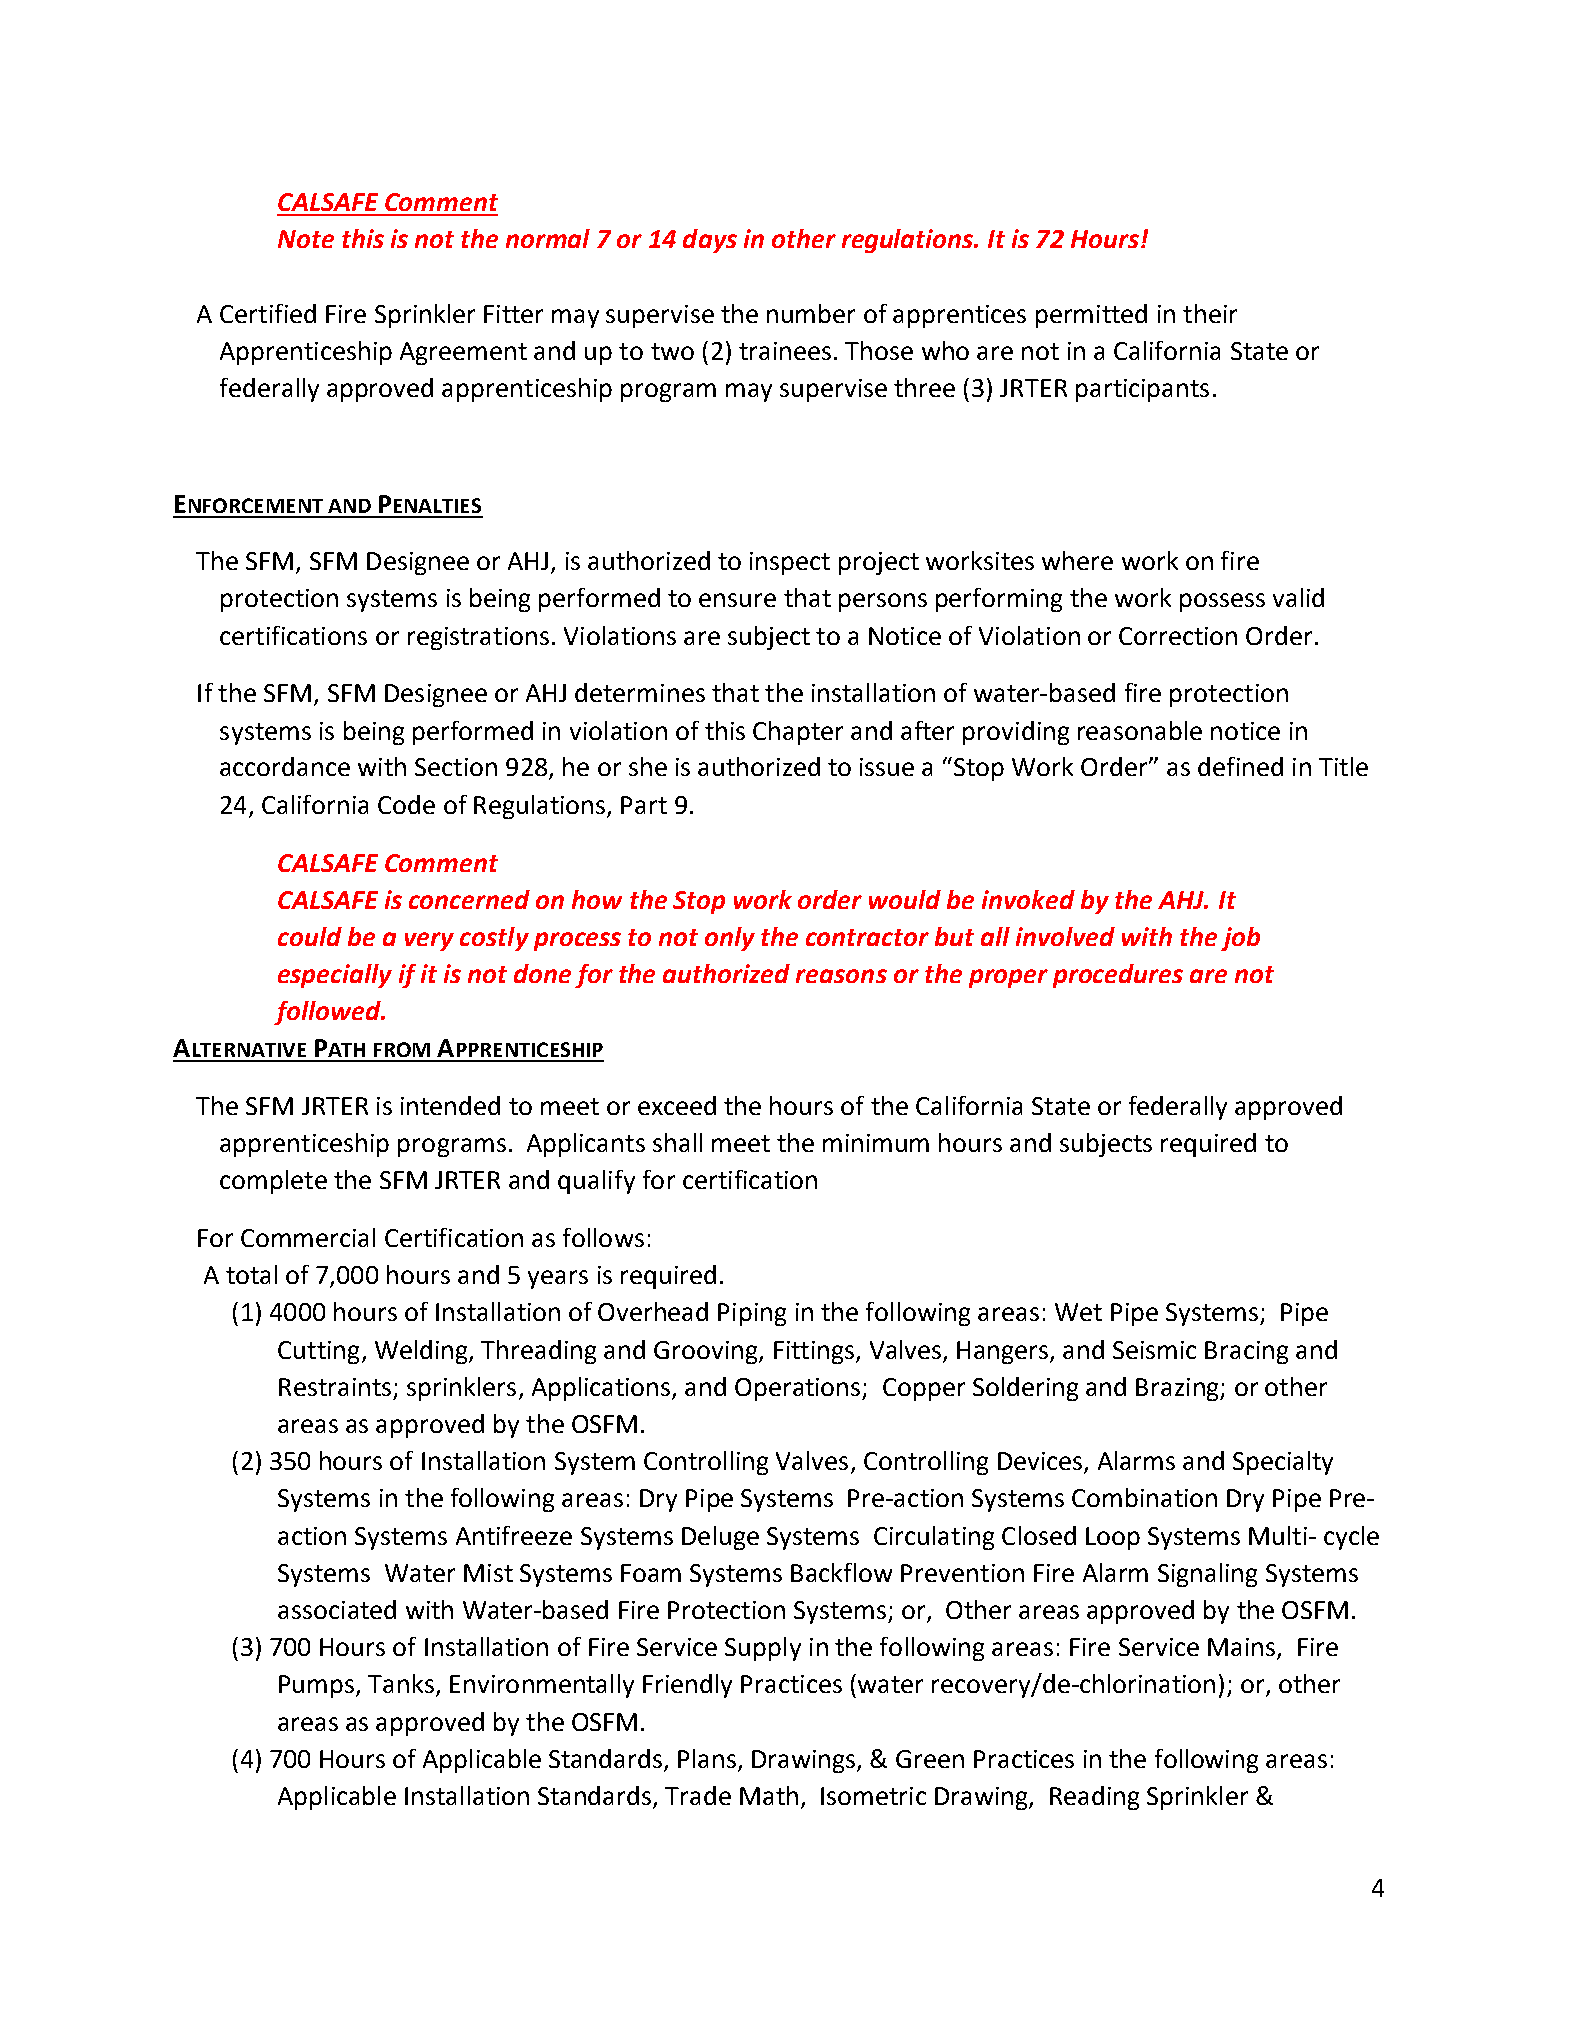 This screenshot has height=2032, width=1570. What do you see at coordinates (306, 239) in the screenshot?
I see `Note` at bounding box center [306, 239].
